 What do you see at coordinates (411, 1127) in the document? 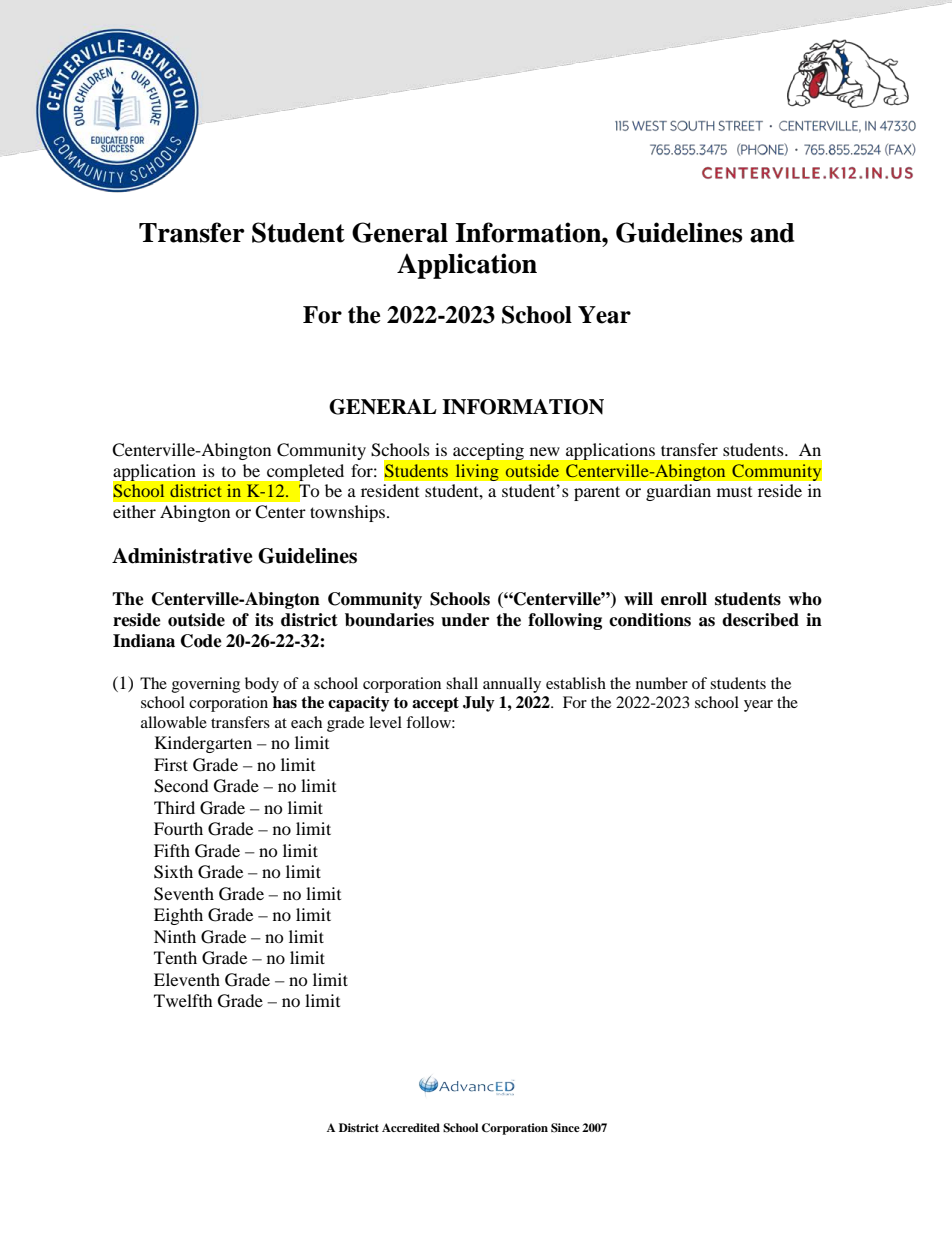
I see `Accredited` at bounding box center [411, 1127].
